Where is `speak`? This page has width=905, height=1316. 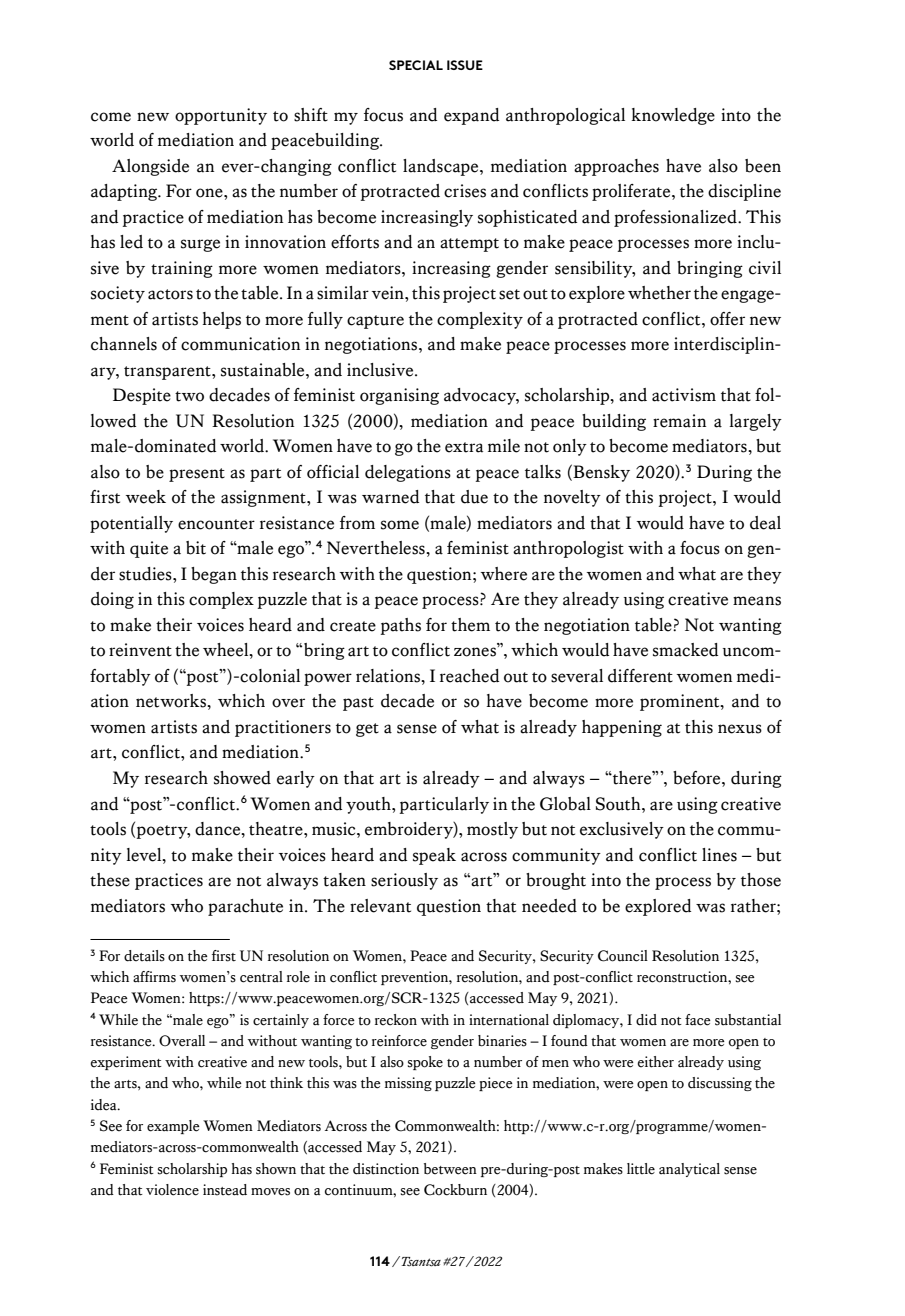
speak is located at coordinates (434, 856).
